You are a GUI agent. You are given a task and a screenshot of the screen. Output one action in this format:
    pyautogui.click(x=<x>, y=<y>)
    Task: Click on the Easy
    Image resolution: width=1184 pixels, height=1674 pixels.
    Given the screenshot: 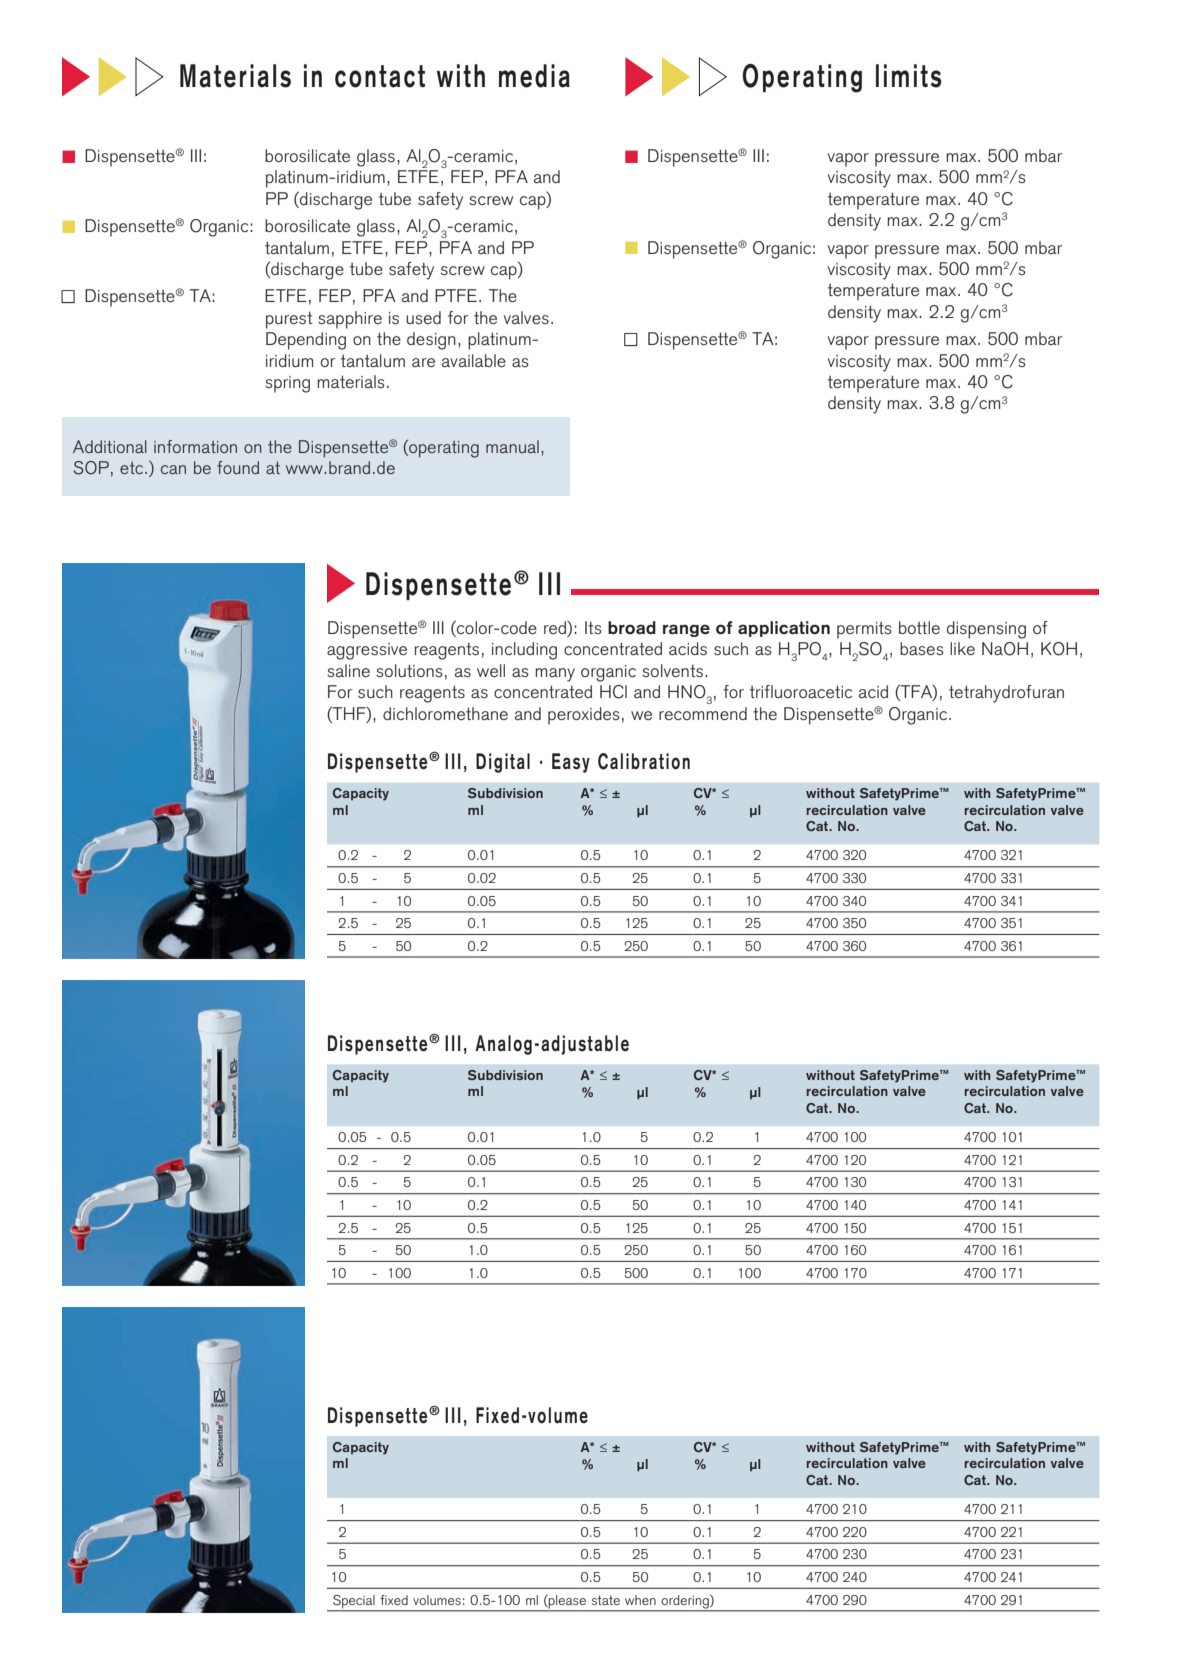 What is the action you would take?
    pyautogui.click(x=571, y=763)
